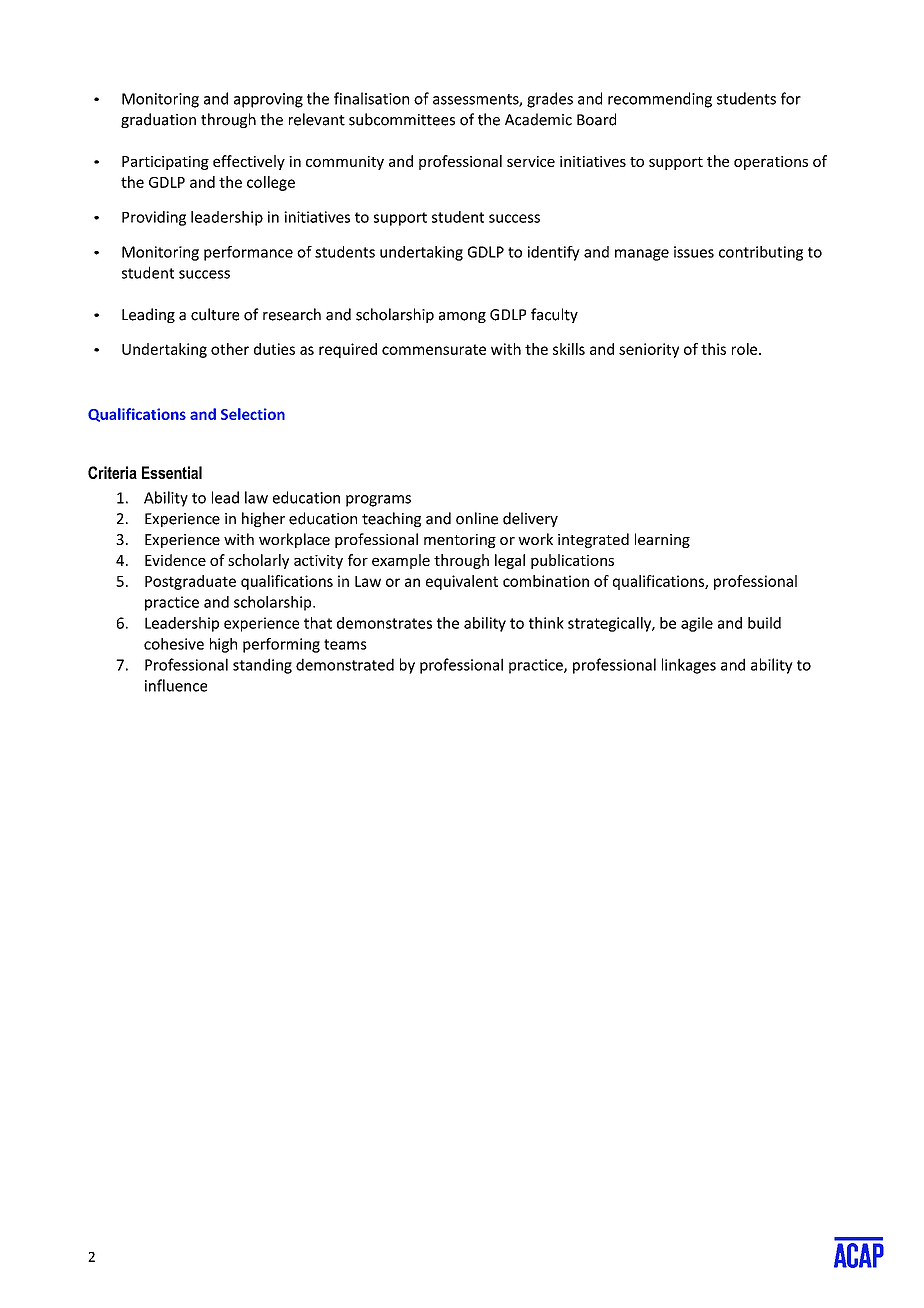 Image resolution: width=924 pixels, height=1308 pixels. What do you see at coordinates (176, 685) in the page?
I see `influence` at bounding box center [176, 685].
